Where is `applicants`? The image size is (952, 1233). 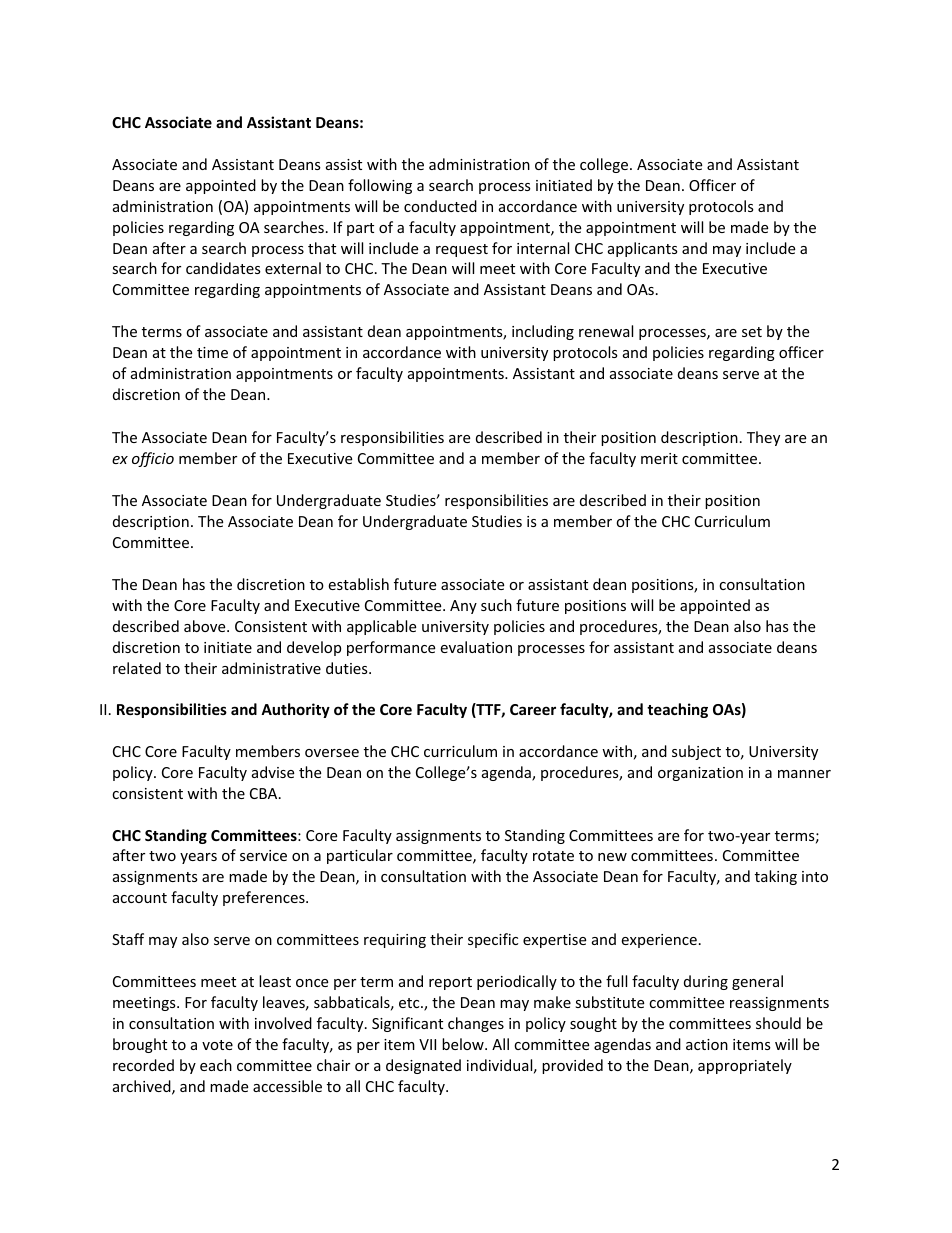
applicants is located at coordinates (643, 249).
